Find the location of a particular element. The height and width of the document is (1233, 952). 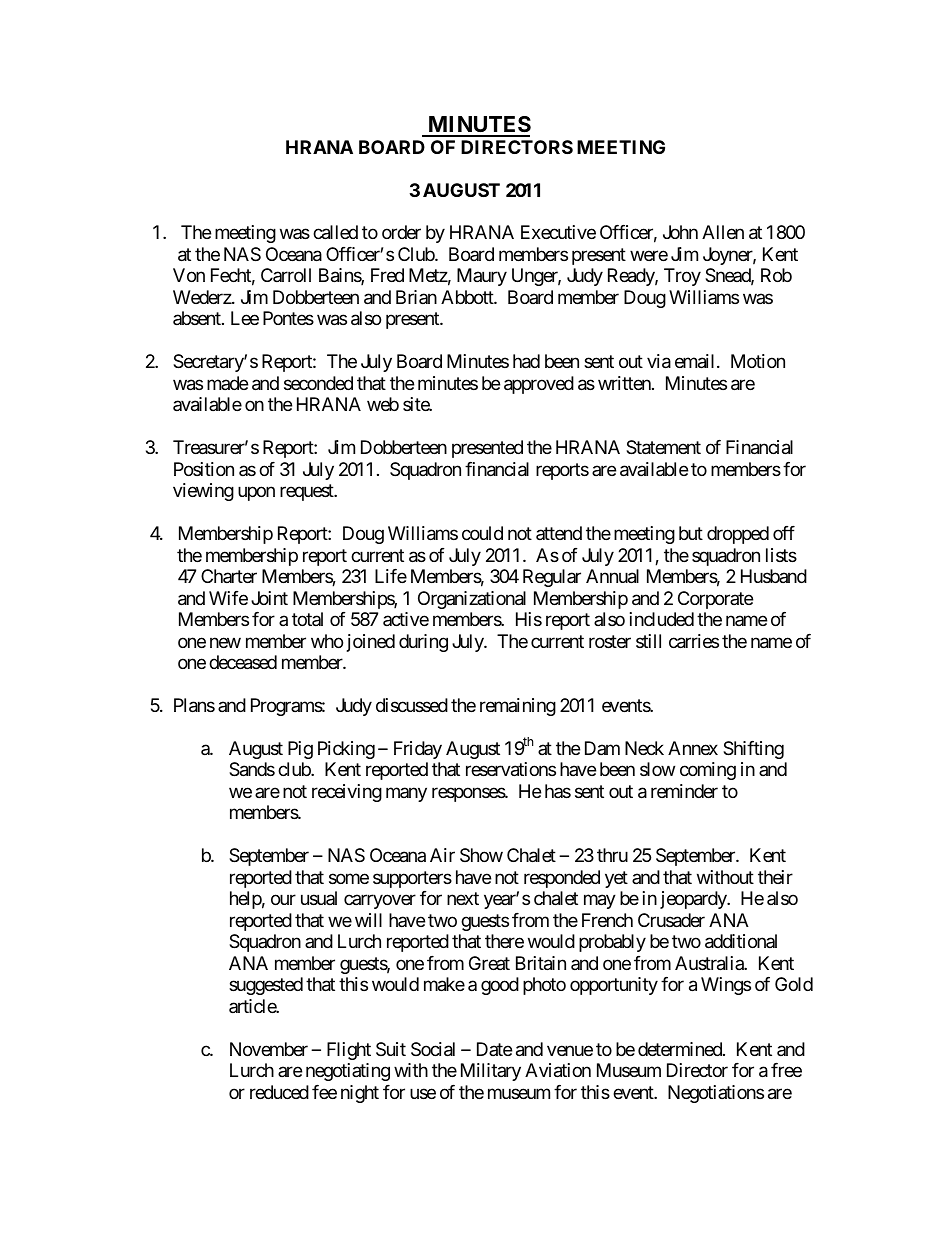

remaining is located at coordinates (518, 707).
